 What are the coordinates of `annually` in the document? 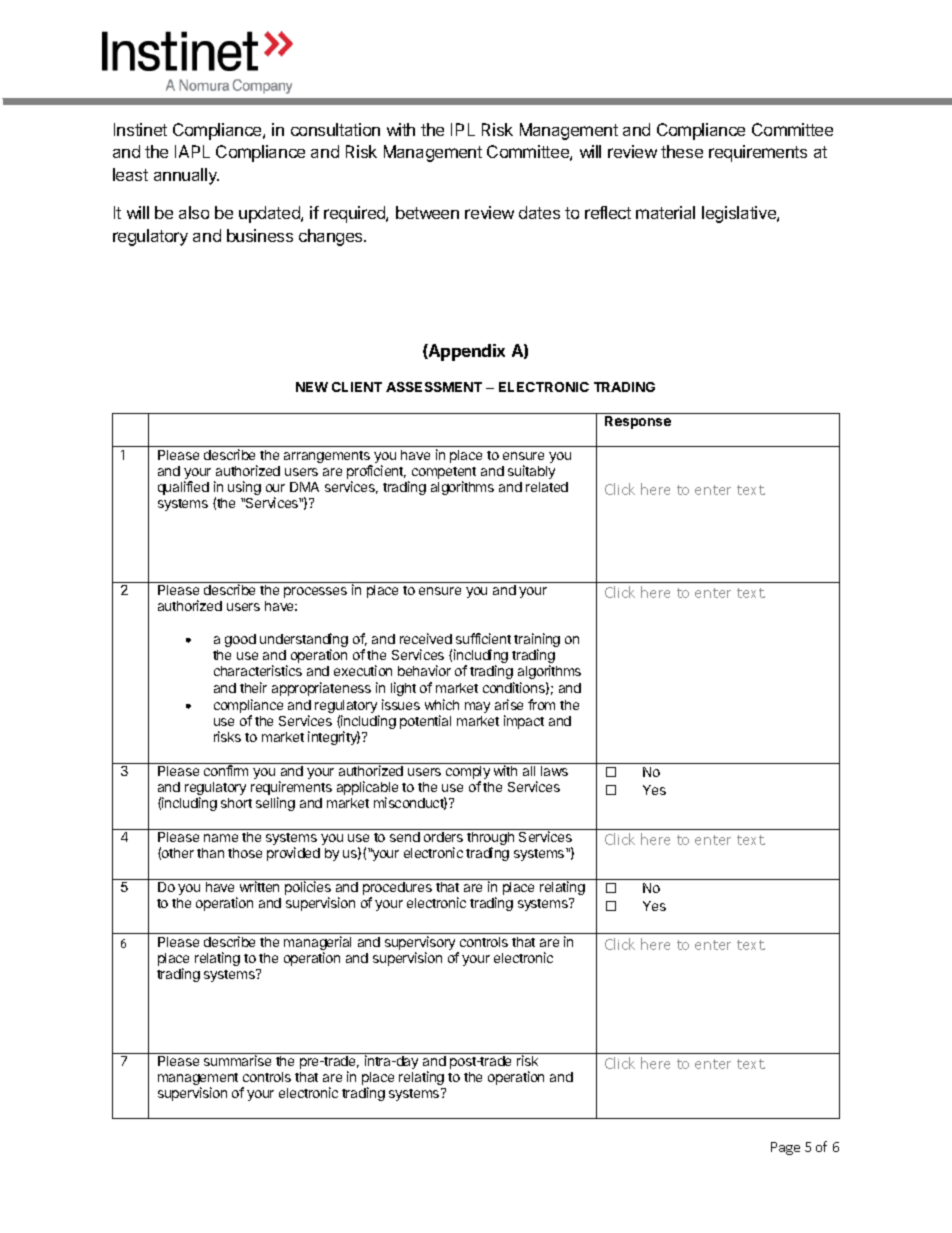 It's located at (186, 176).
